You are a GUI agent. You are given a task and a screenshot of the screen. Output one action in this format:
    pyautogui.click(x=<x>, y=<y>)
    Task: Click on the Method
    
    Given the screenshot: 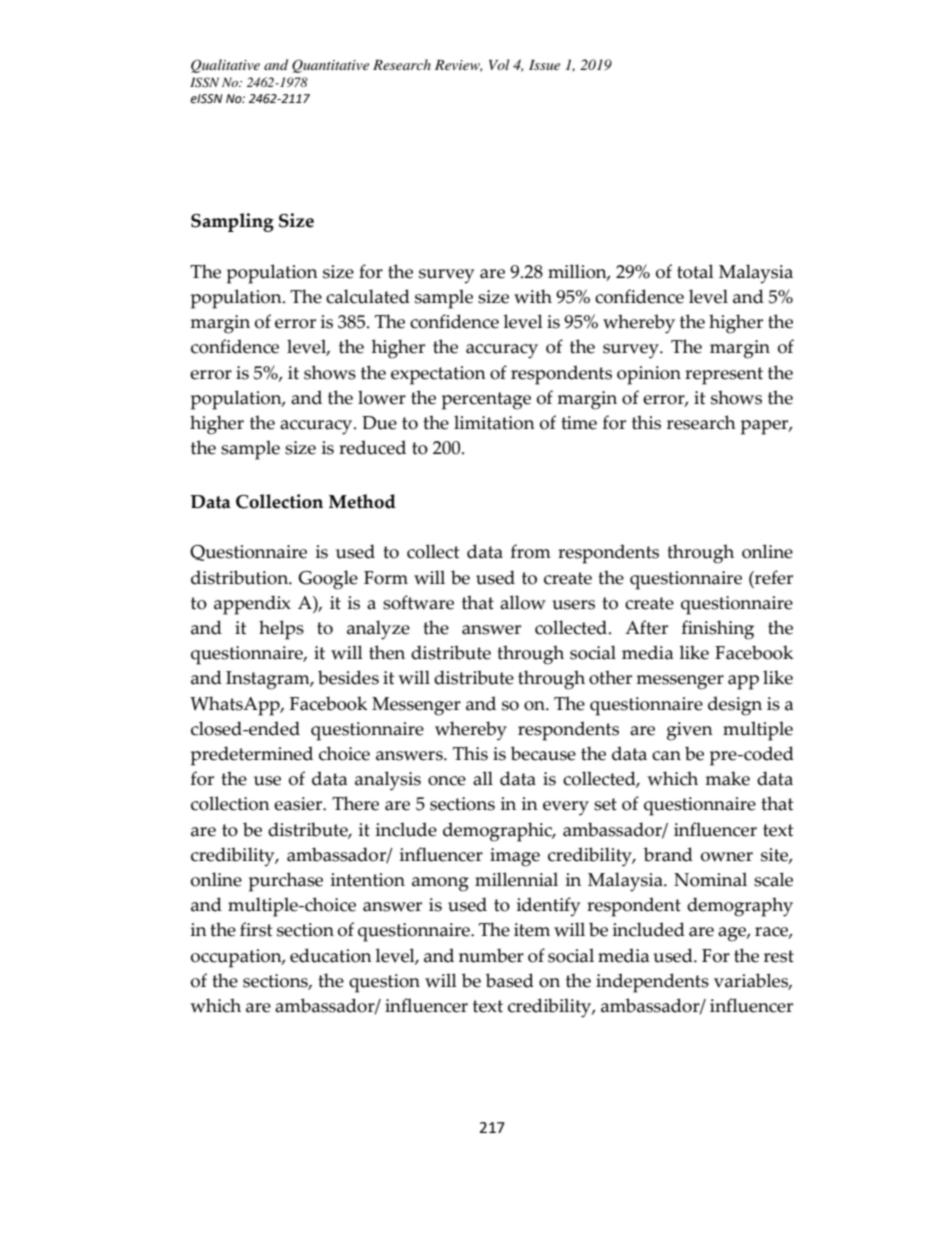 What is the action you would take?
    pyautogui.click(x=362, y=501)
